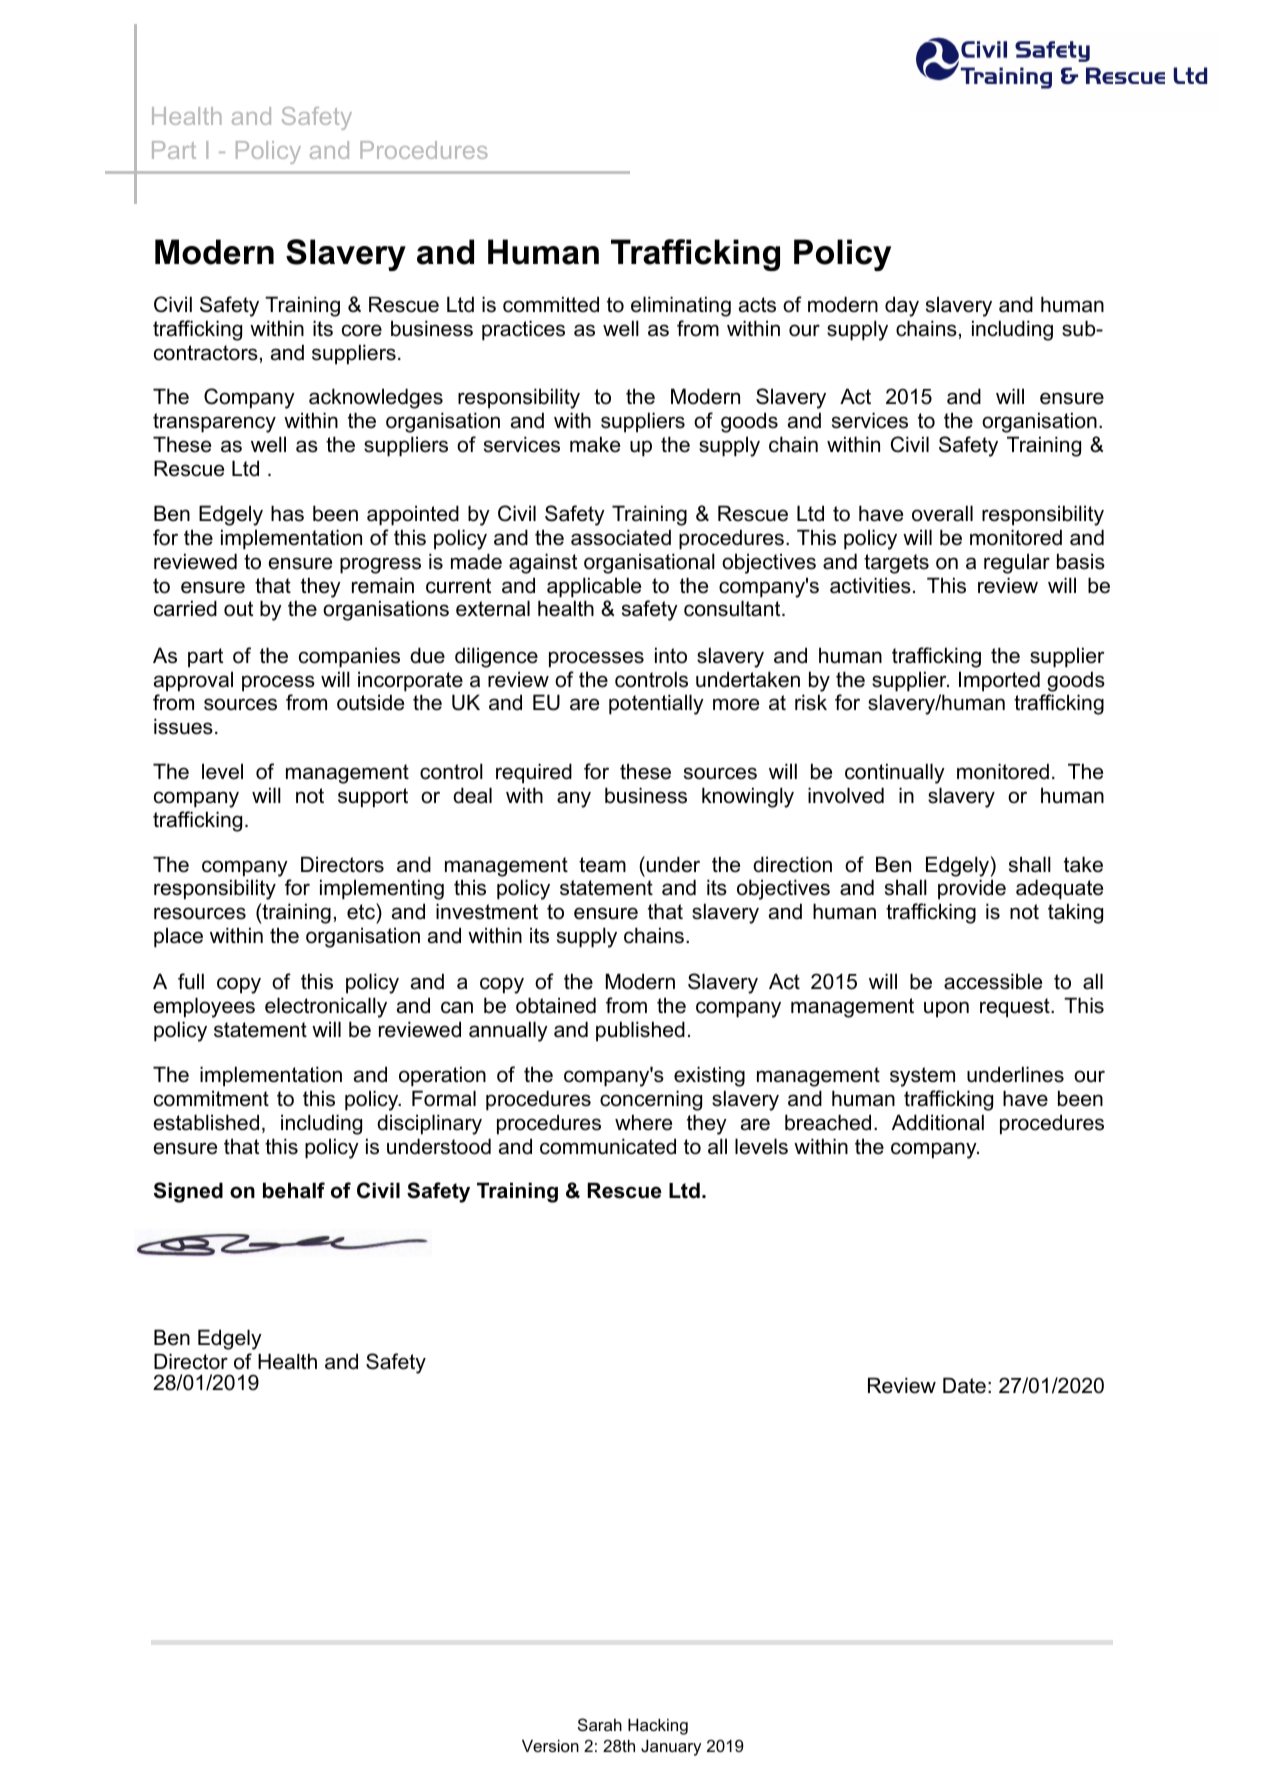 The width and height of the image is (1266, 1791). Describe the element at coordinates (362, 330) in the image. I see `core` at that location.
